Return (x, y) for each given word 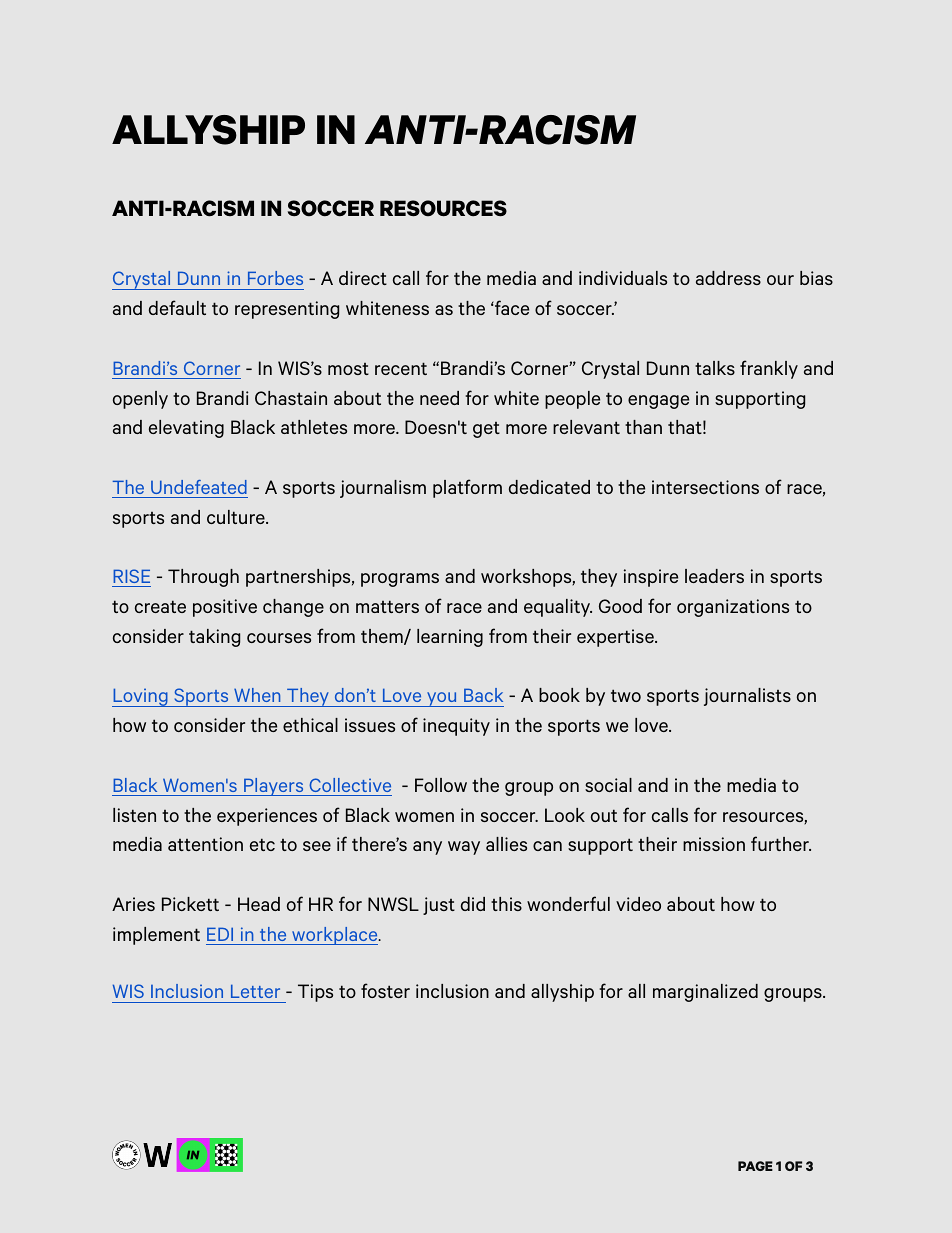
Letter (255, 991)
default (177, 307)
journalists (747, 697)
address (728, 278)
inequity (456, 727)
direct (363, 278)
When (257, 695)
